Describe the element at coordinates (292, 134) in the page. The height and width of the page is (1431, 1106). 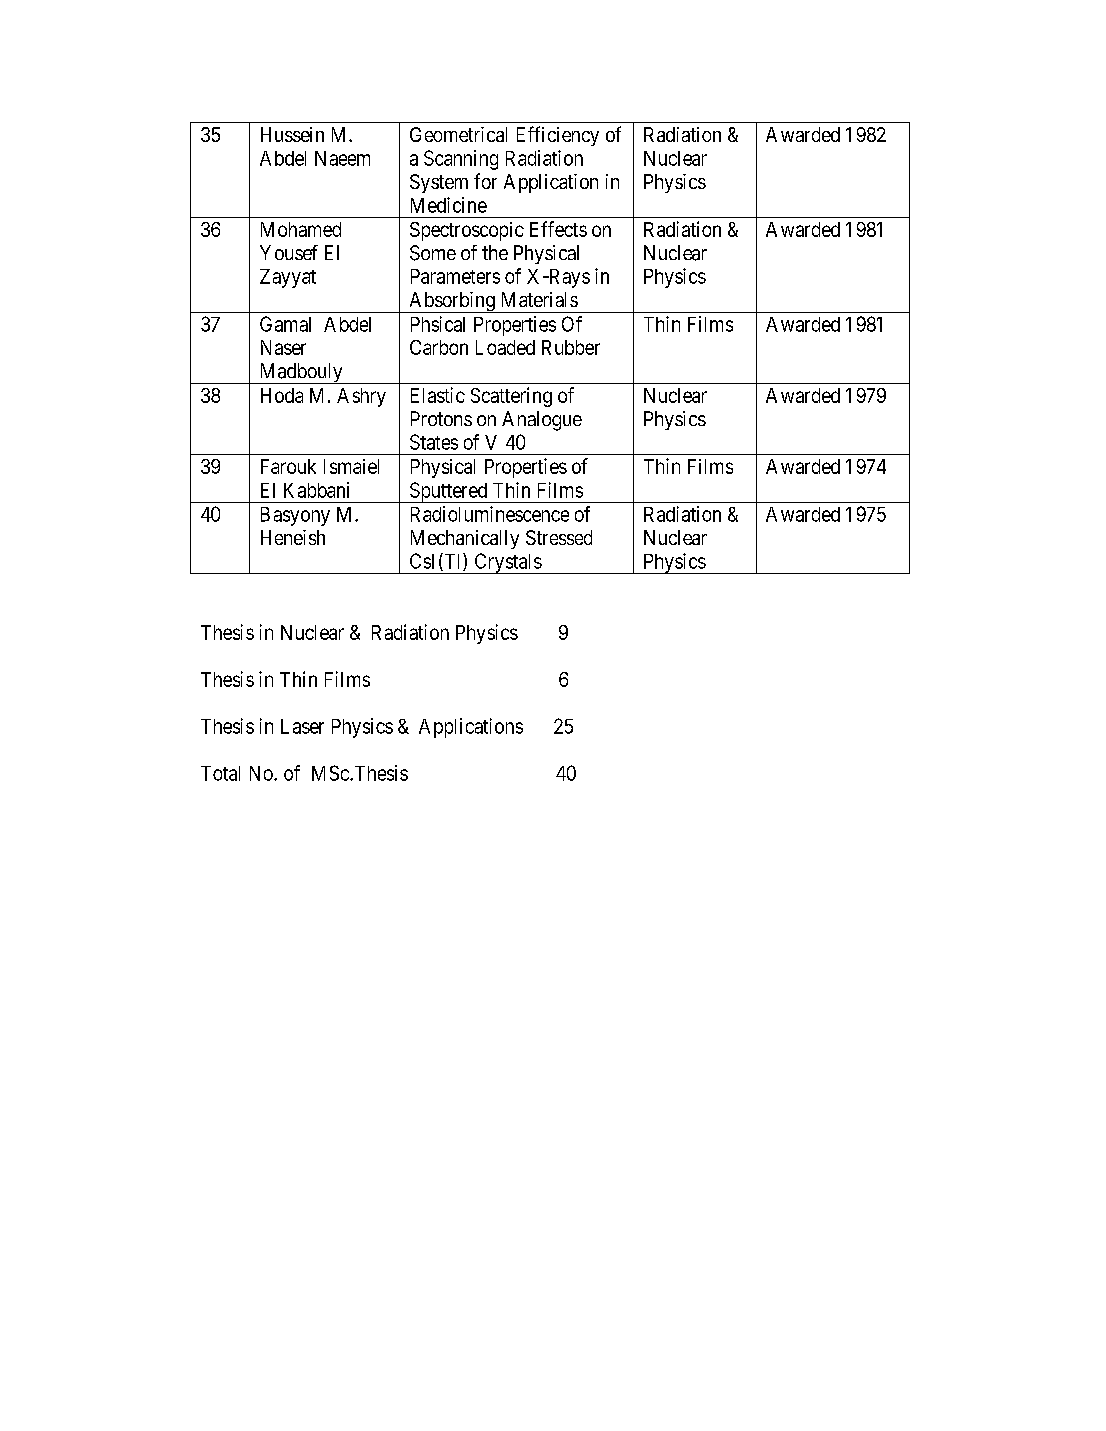
I see `Hussein` at that location.
